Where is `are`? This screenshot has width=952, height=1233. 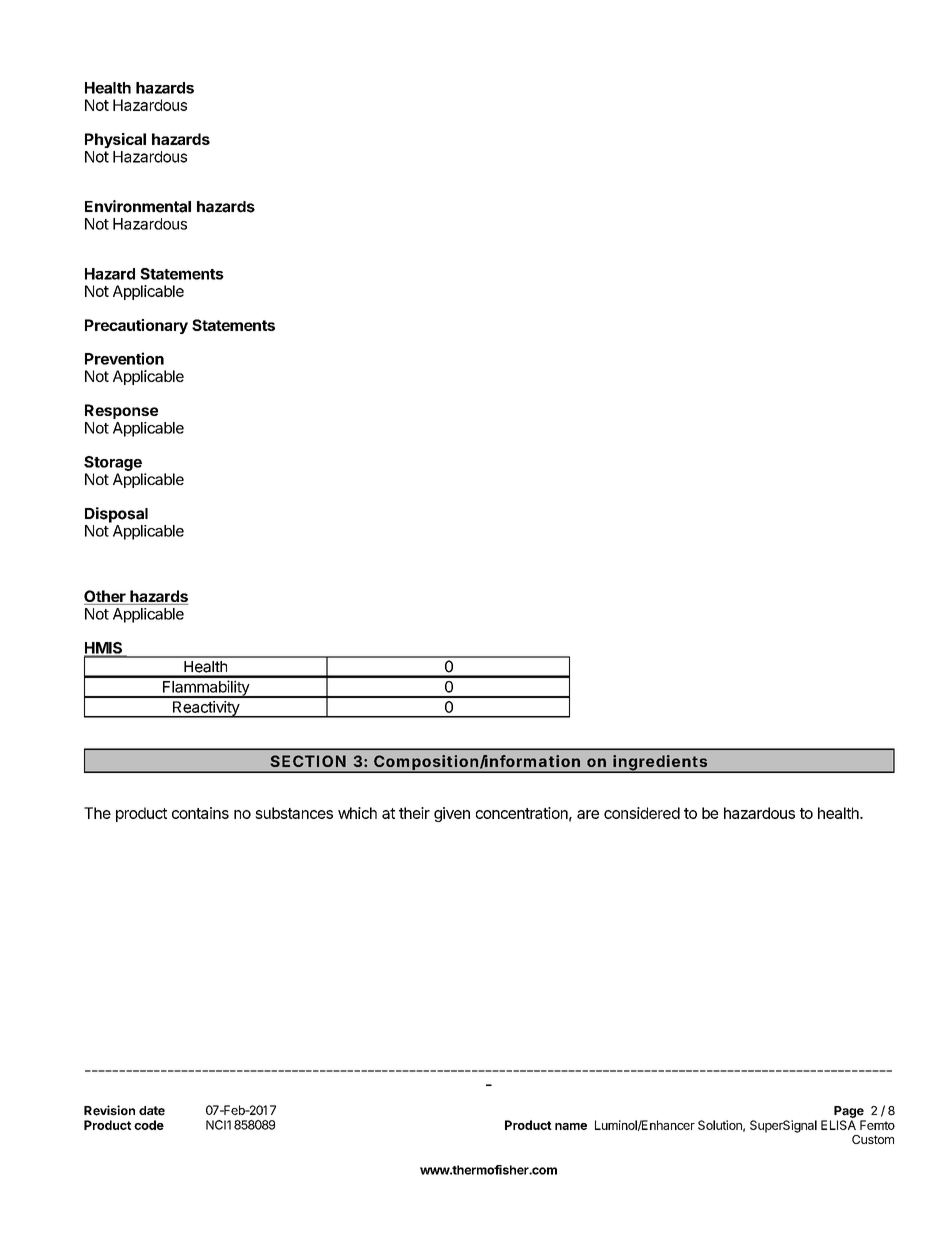
are is located at coordinates (588, 814).
